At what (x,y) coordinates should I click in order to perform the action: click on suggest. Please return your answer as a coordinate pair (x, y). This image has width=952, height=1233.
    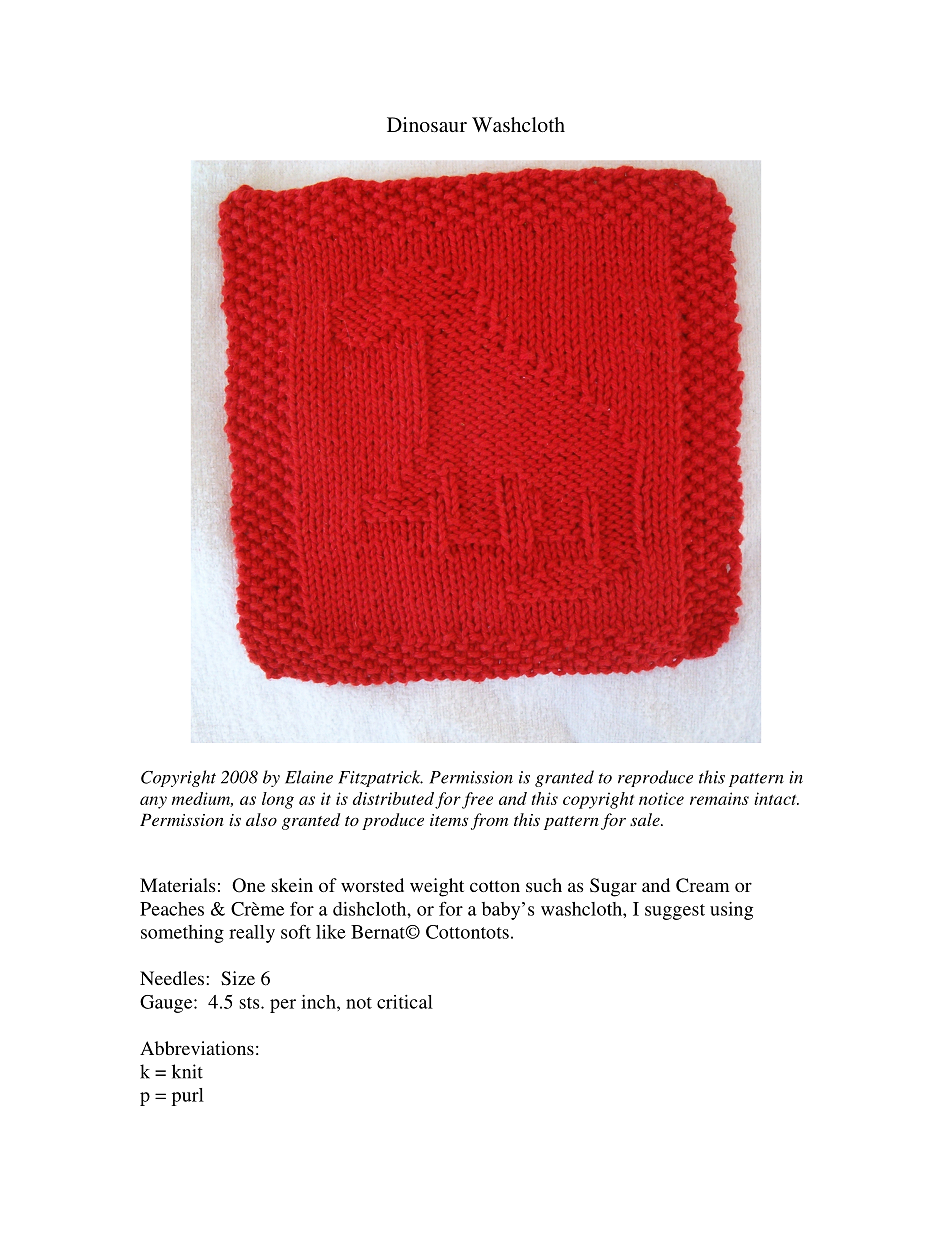
    Looking at the image, I should click on (675, 912).
